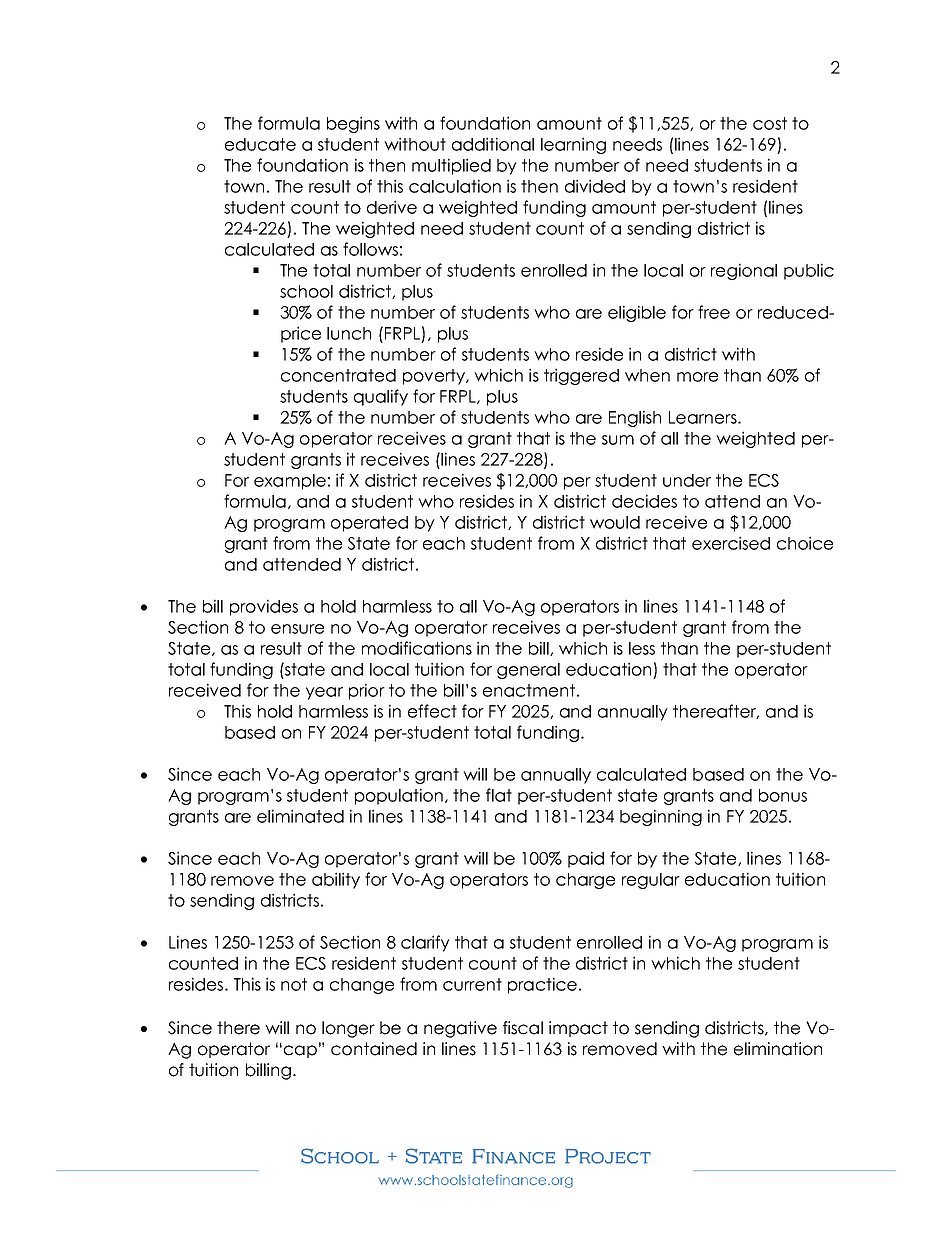 This screenshot has height=1233, width=952. Describe the element at coordinates (353, 124) in the screenshot. I see `begins` at that location.
